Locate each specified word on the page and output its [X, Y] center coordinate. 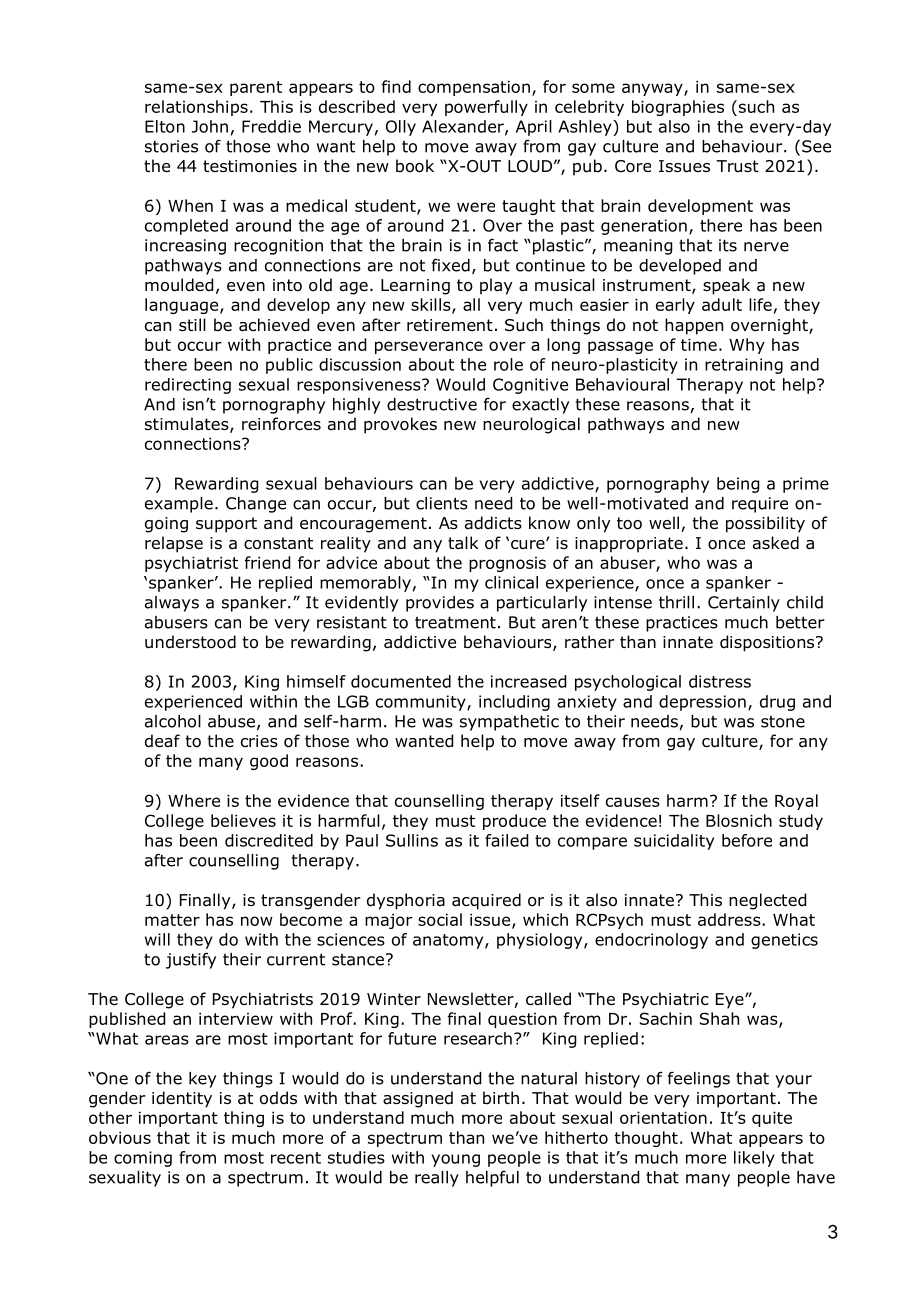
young [456, 1160]
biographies [678, 108]
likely [754, 1159]
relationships [196, 108]
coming [143, 1159]
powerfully [486, 108]
